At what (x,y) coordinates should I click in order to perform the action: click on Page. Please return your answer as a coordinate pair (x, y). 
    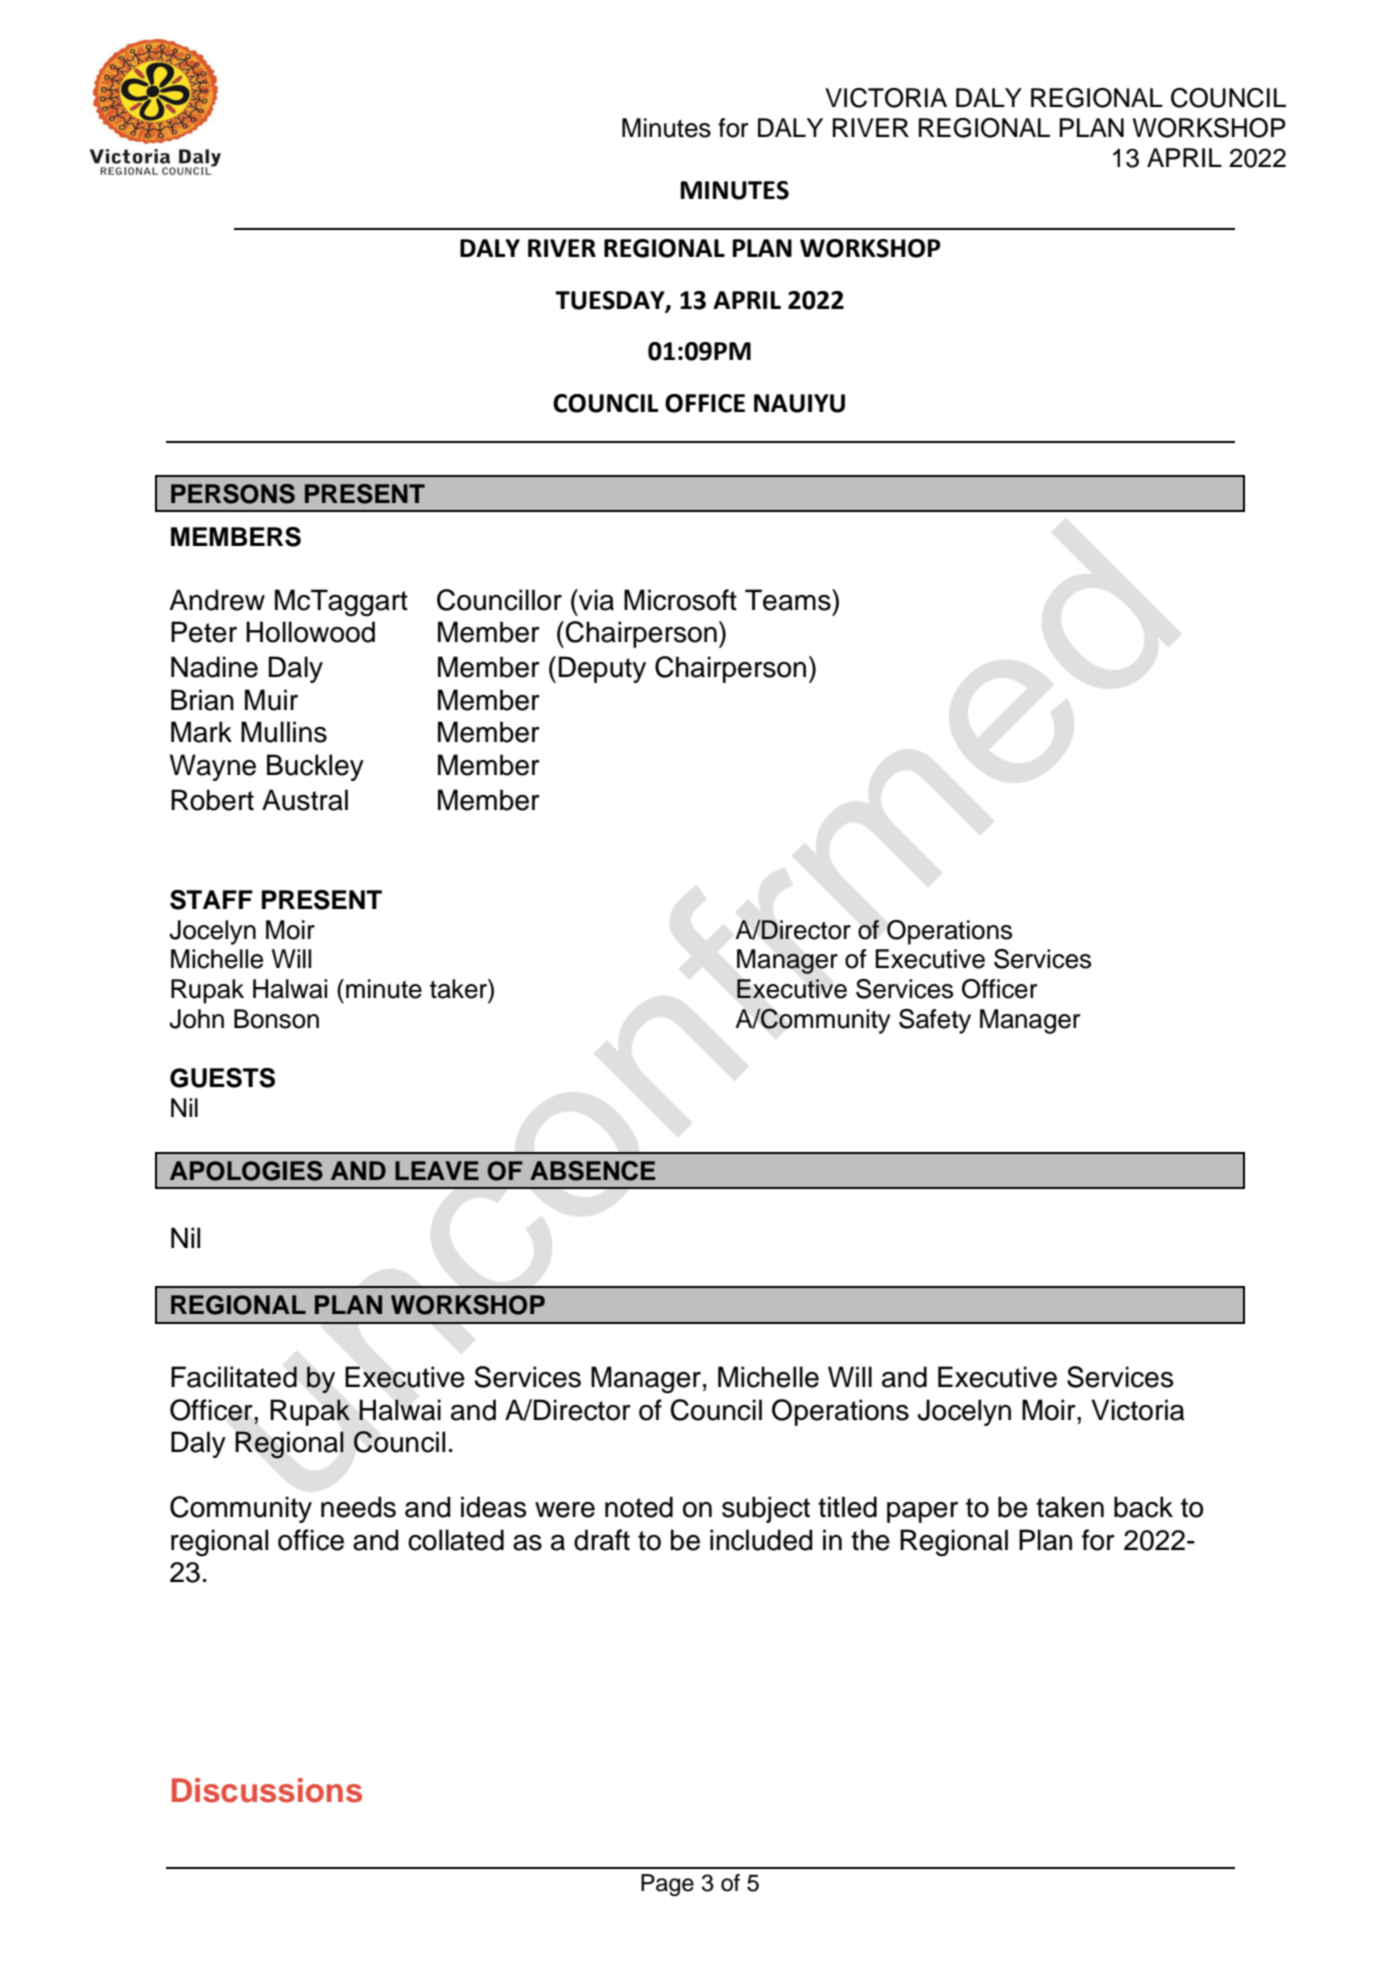
    Looking at the image, I should click on (667, 1885).
